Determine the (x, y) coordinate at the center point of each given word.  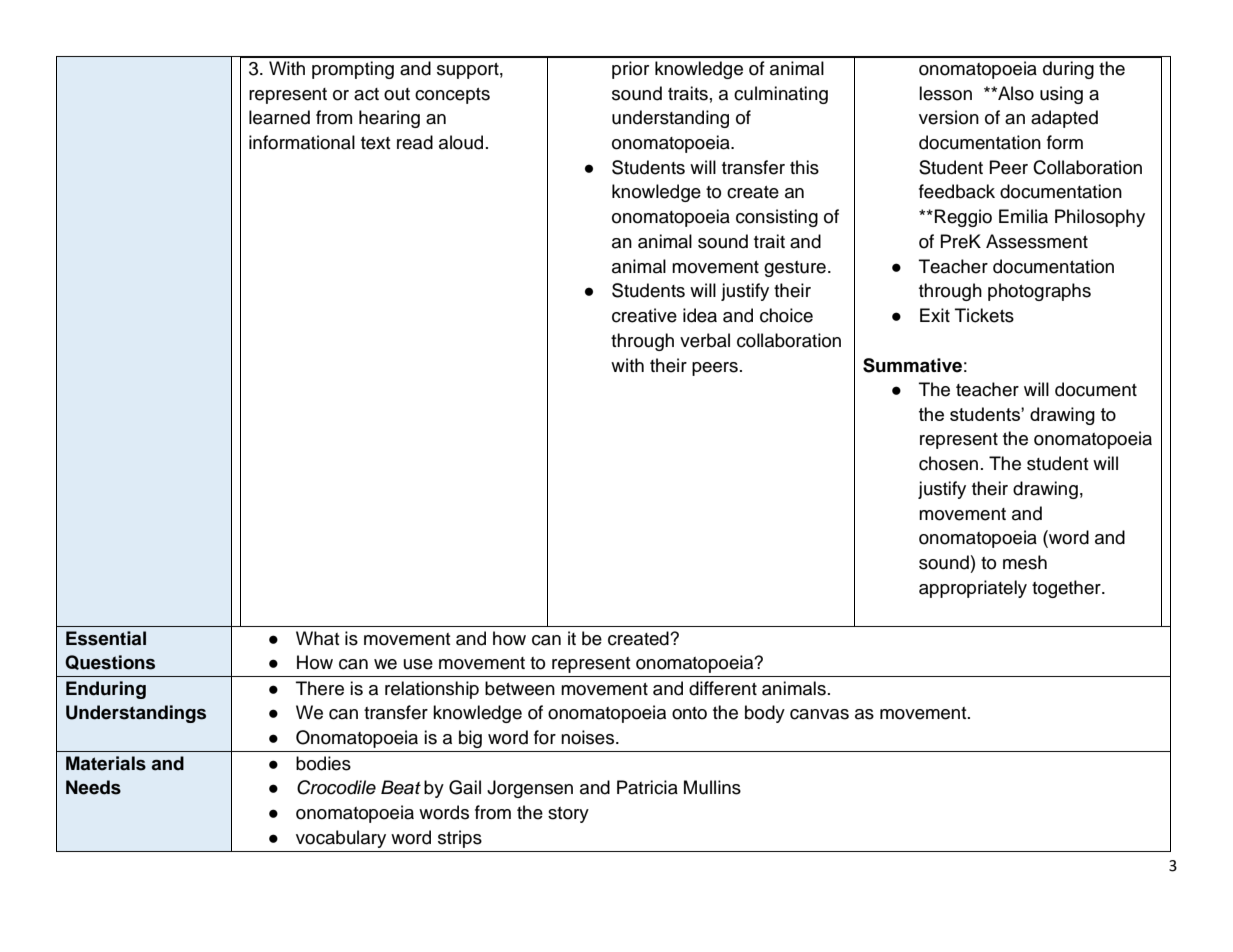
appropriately (973, 589)
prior (630, 70)
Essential (106, 638)
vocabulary (341, 839)
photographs (1039, 292)
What (318, 638)
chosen (948, 463)
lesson (945, 93)
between (520, 688)
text (376, 143)
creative (644, 315)
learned (279, 117)
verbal (705, 340)
